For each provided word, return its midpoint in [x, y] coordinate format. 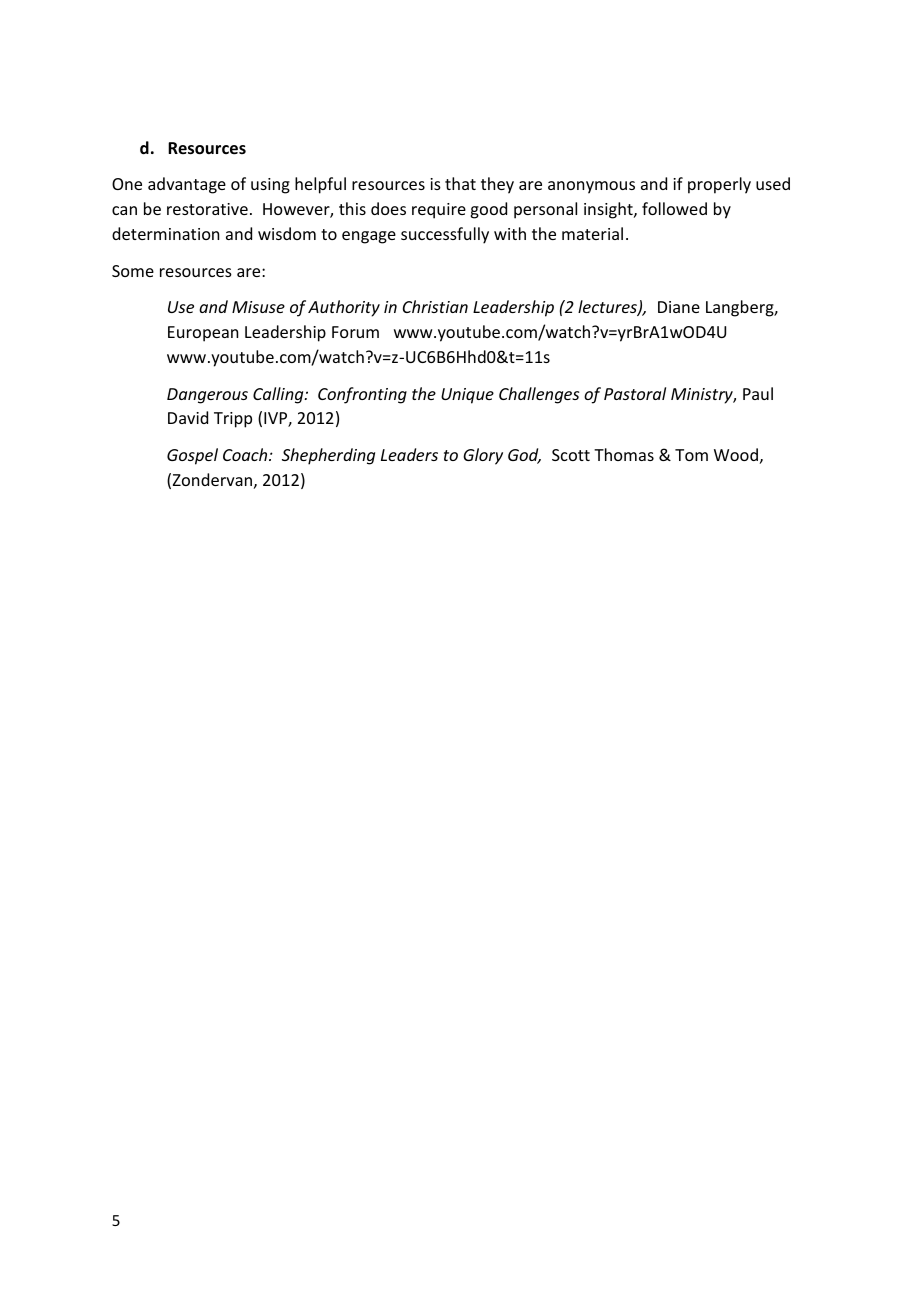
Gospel [192, 456]
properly [719, 185]
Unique [467, 396]
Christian [435, 306]
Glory [483, 456]
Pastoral [635, 393]
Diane [679, 307]
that [460, 183]
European [203, 334]
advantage [187, 185]
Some [133, 271]
